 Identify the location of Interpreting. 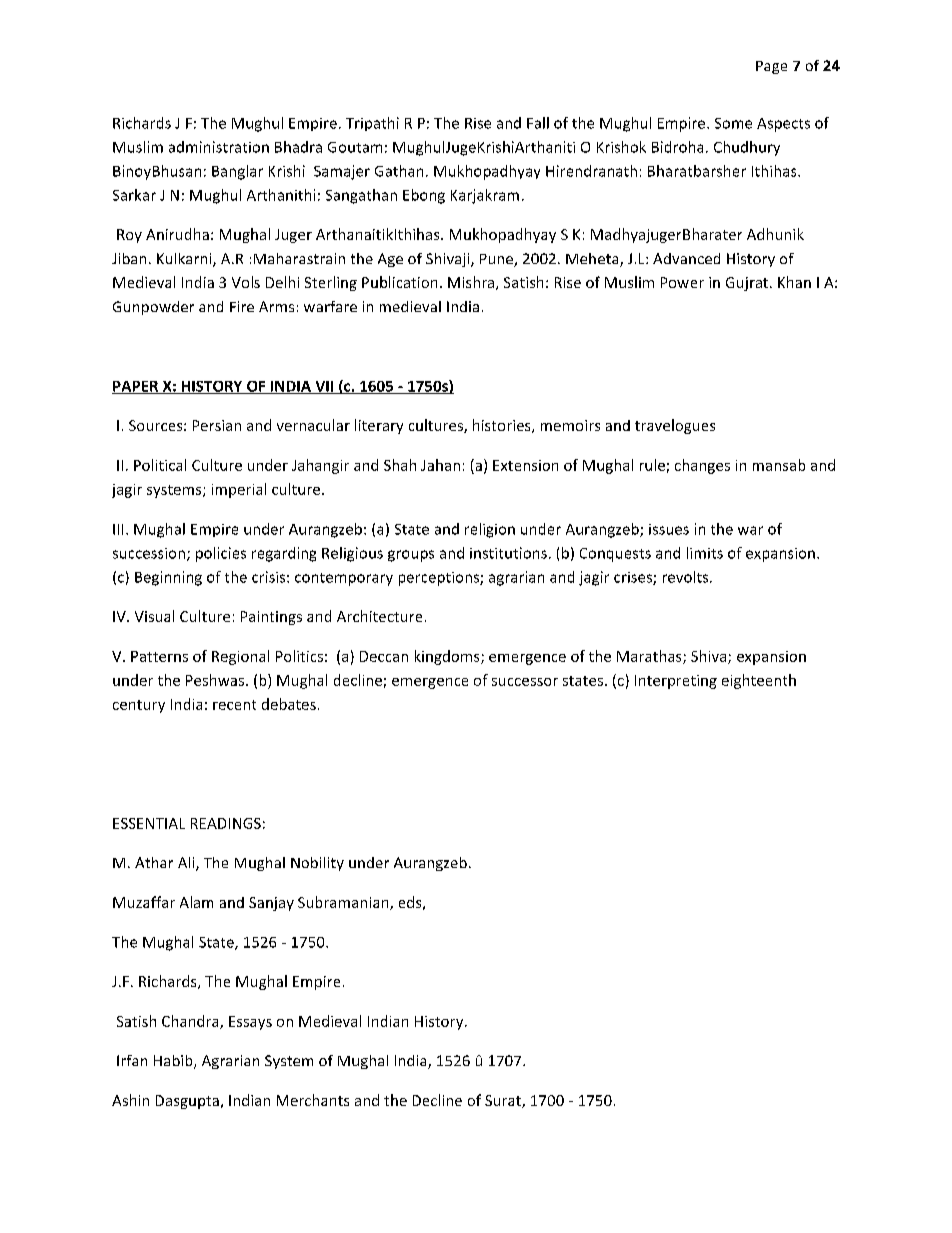
(676, 682).
